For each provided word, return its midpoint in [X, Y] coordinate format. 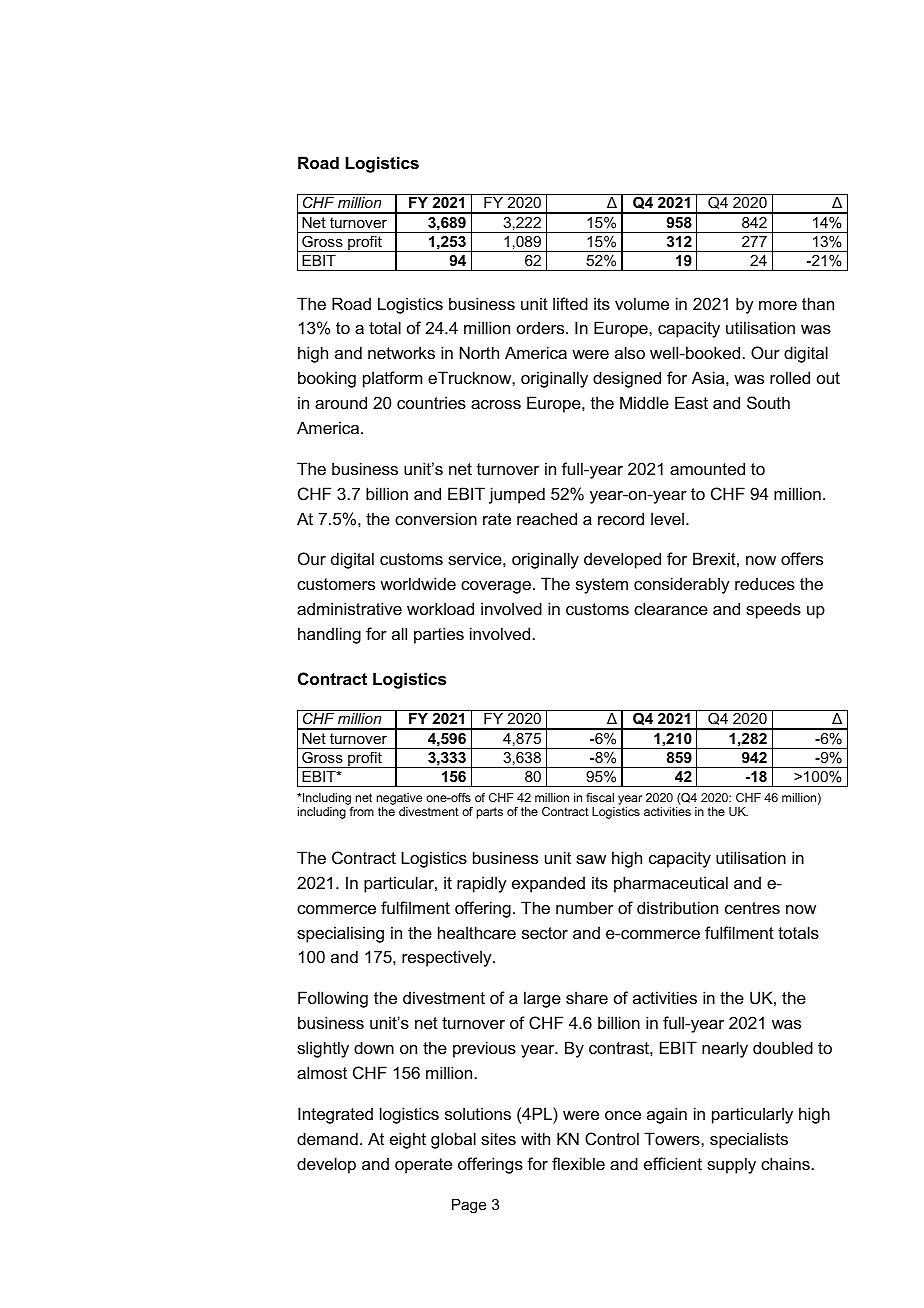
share [587, 997]
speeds [773, 610]
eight [408, 1140]
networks [401, 352]
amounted [707, 468]
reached [547, 518]
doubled [783, 1047]
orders [542, 327]
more [778, 305]
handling [329, 635]
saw [591, 859]
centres [752, 908]
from [362, 811]
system [602, 586]
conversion [436, 518]
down [374, 1047]
